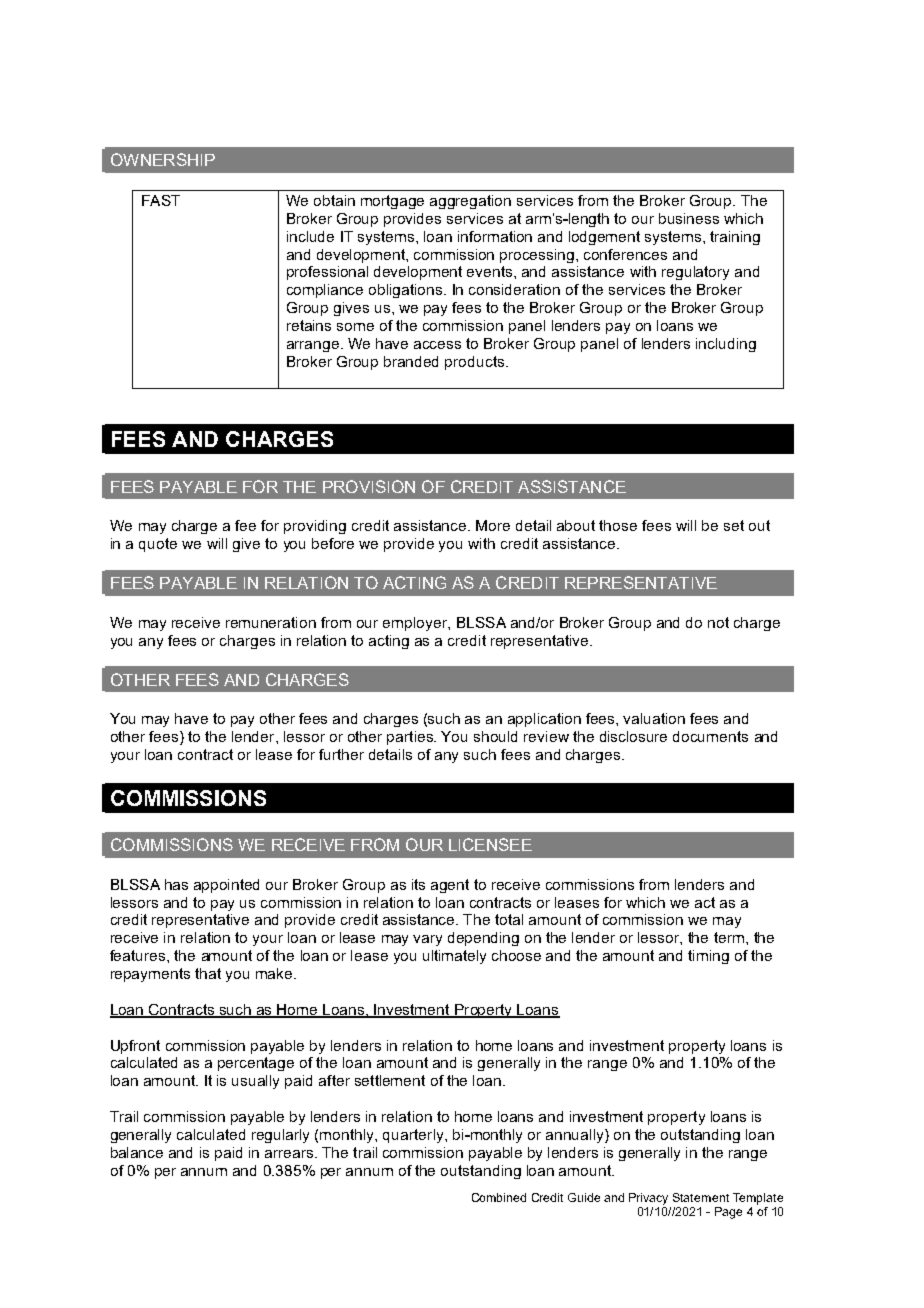  I want to click on those, so click(618, 525).
